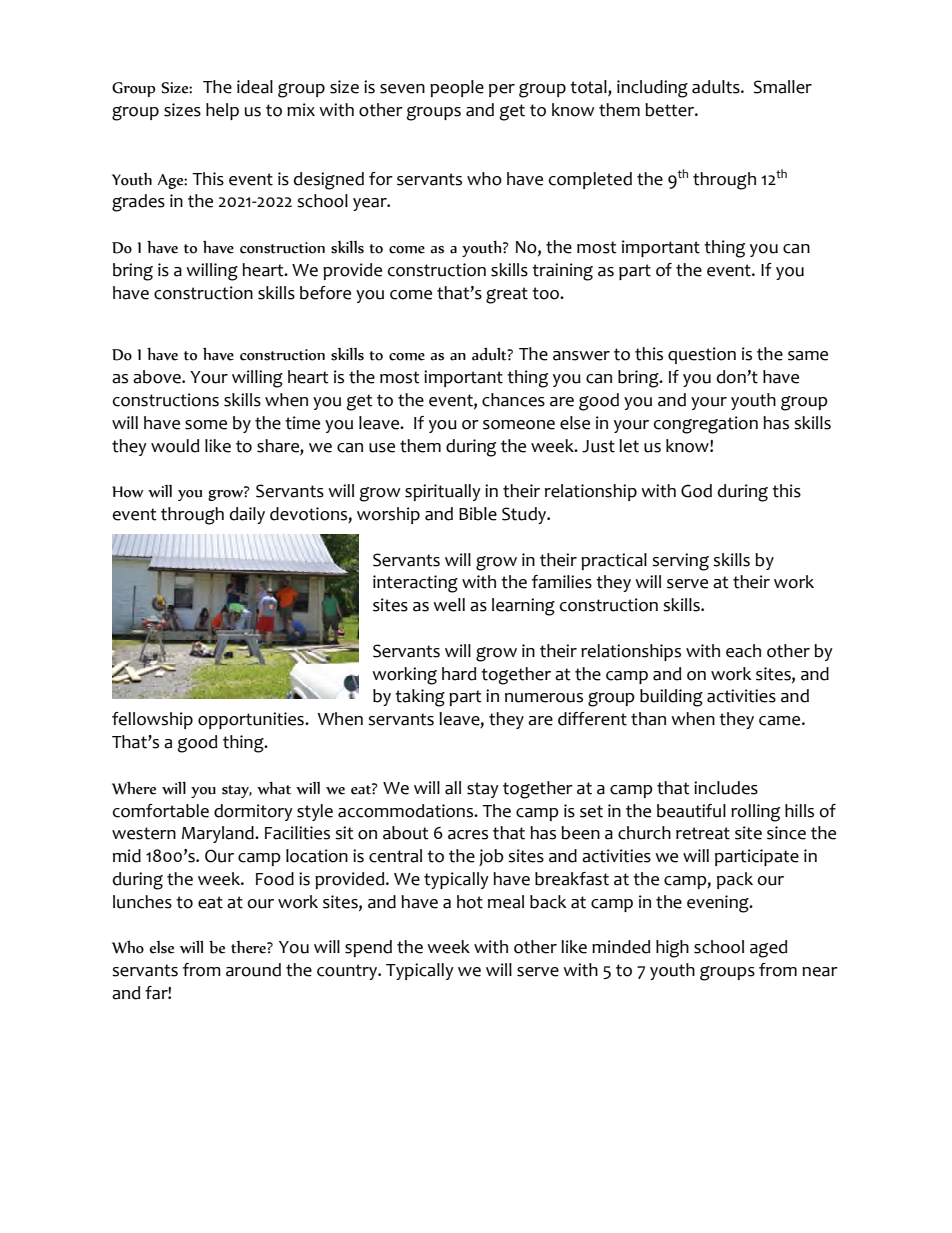 This document has width=952, height=1233. Describe the element at coordinates (478, 514) in the document. I see `Bible` at that location.
